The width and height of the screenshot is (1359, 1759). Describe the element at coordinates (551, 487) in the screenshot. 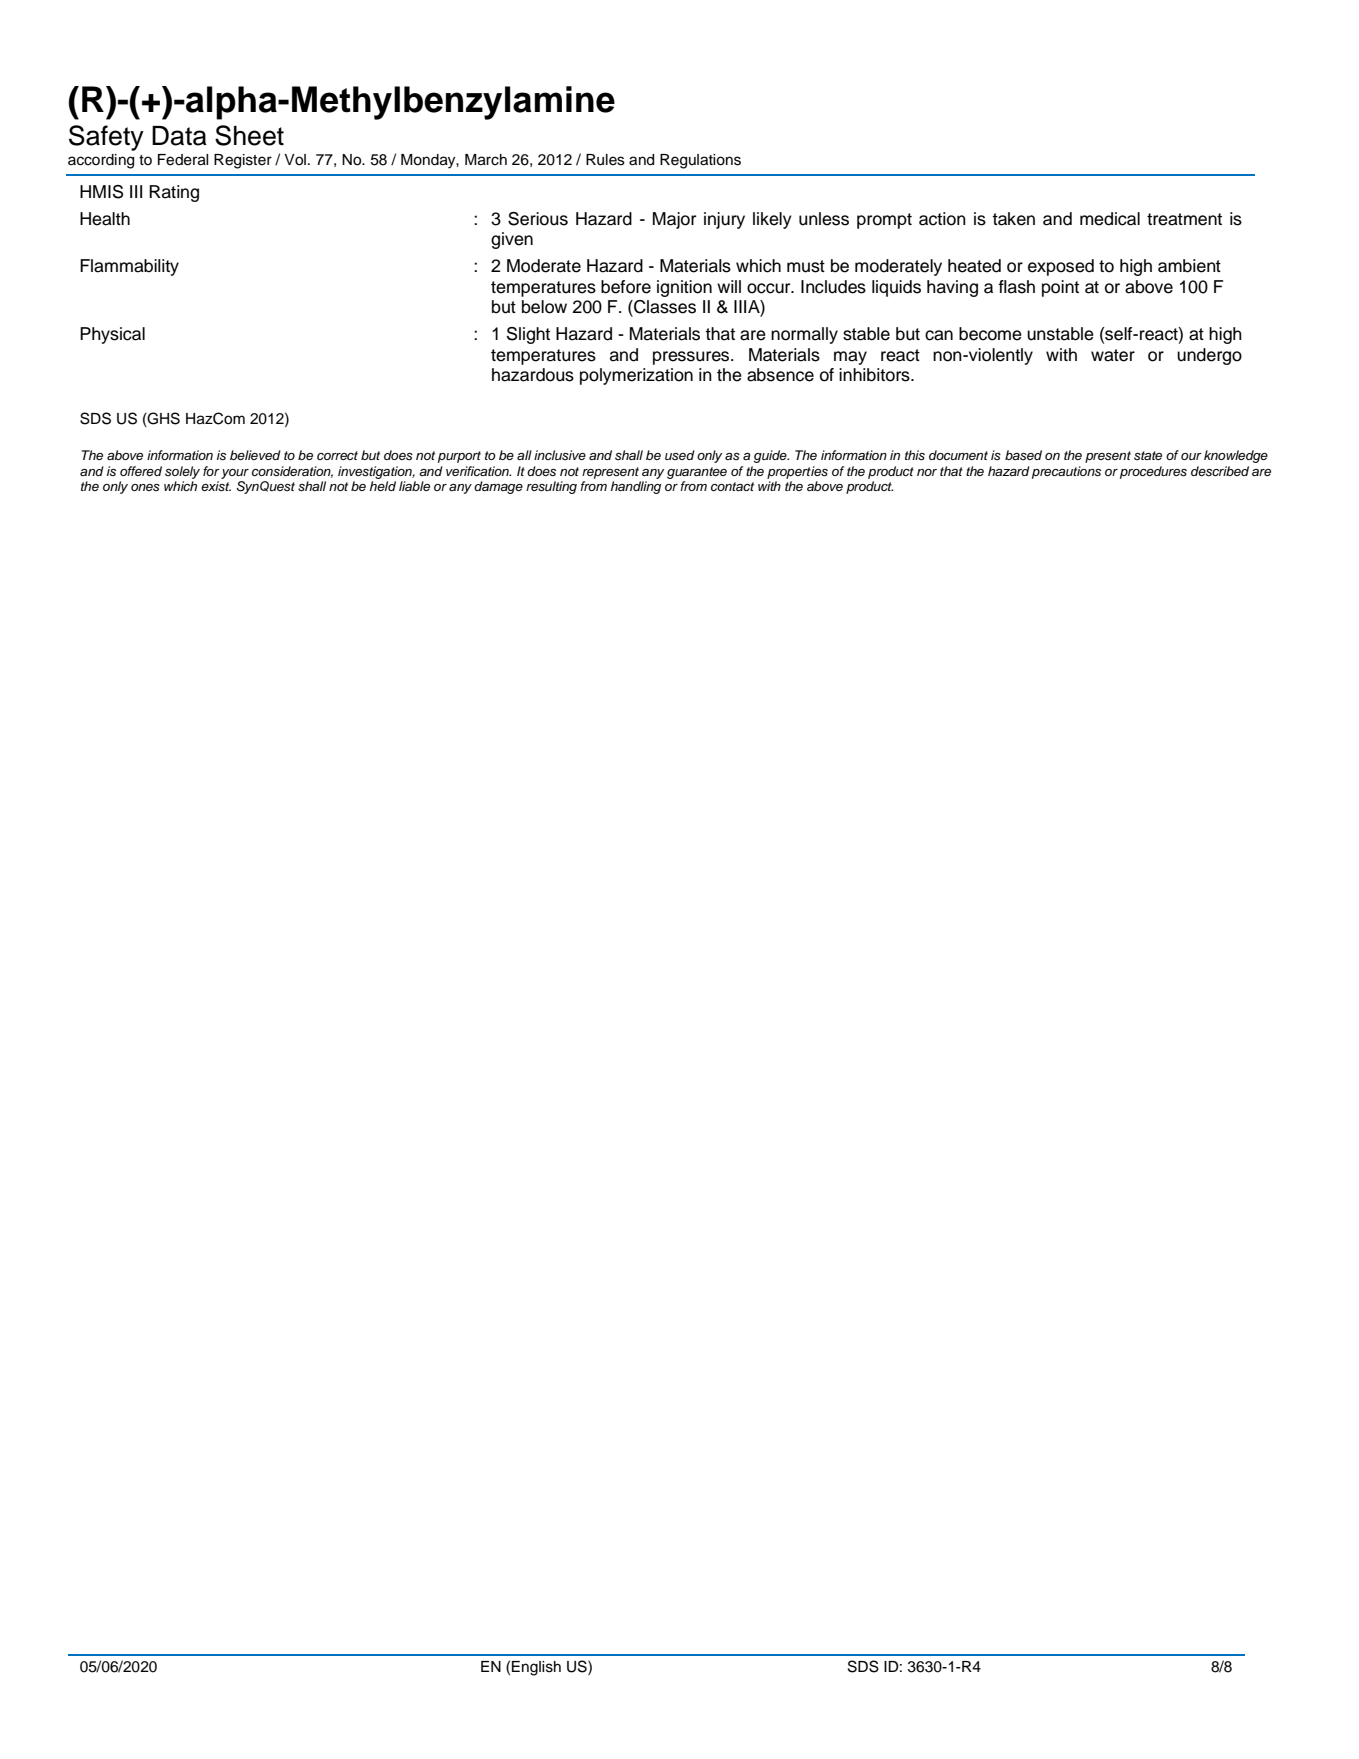

I see `resulting` at that location.
